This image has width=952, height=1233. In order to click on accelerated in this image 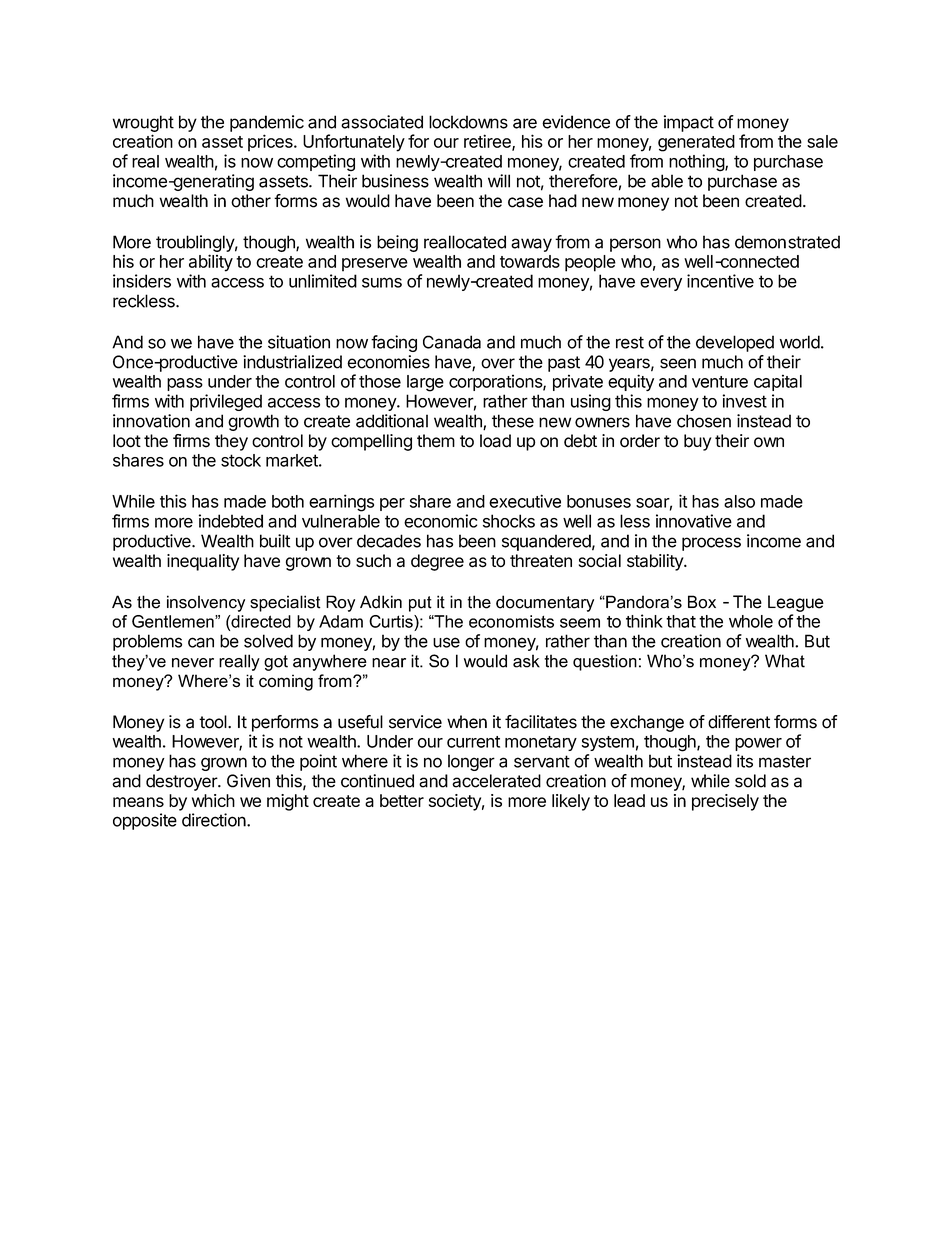, I will do `click(496, 781)`.
